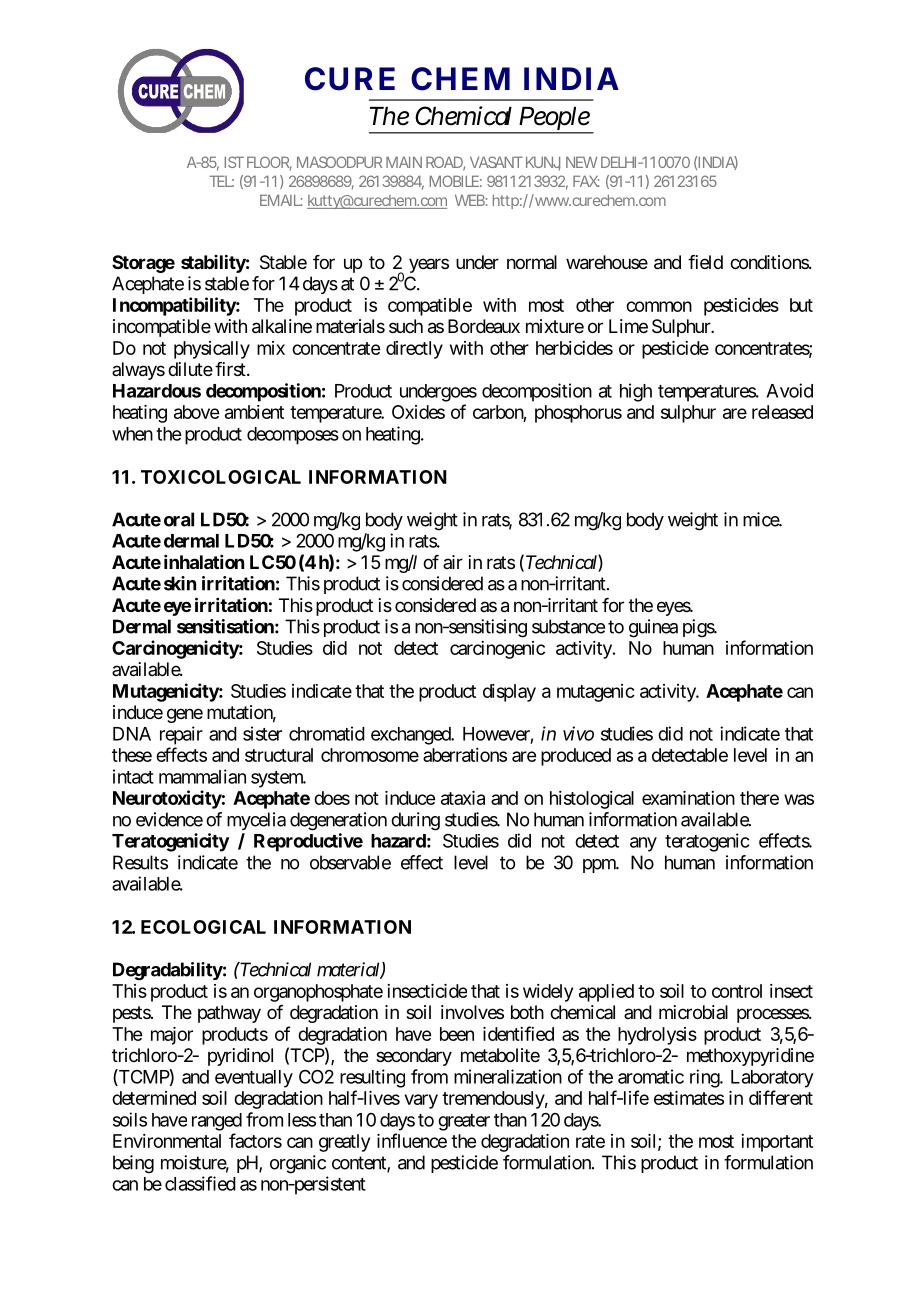  Describe the element at coordinates (269, 163) in the document. I see `FLOOR` at that location.
